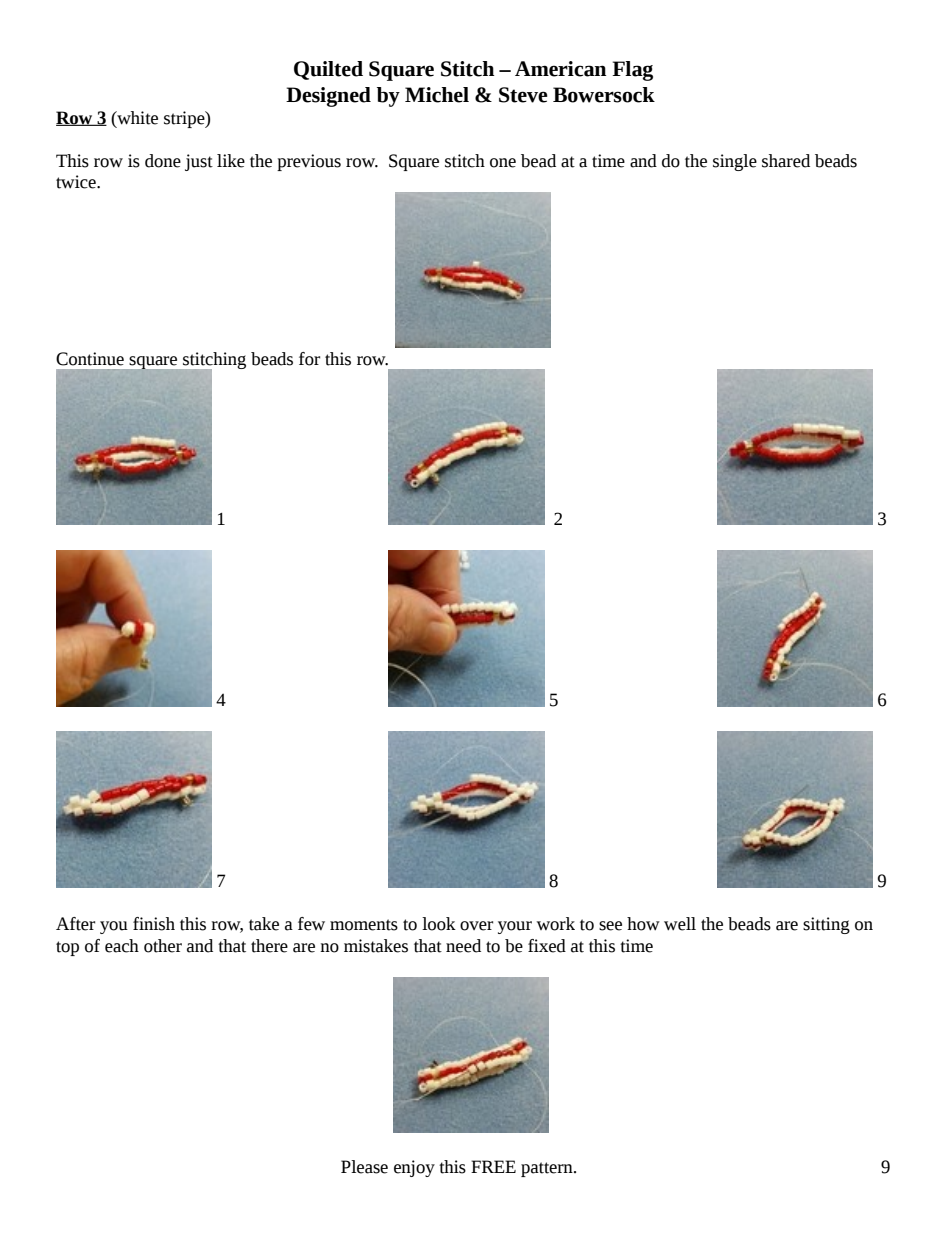  Describe the element at coordinates (90, 359) in the document. I see `Continue` at that location.
